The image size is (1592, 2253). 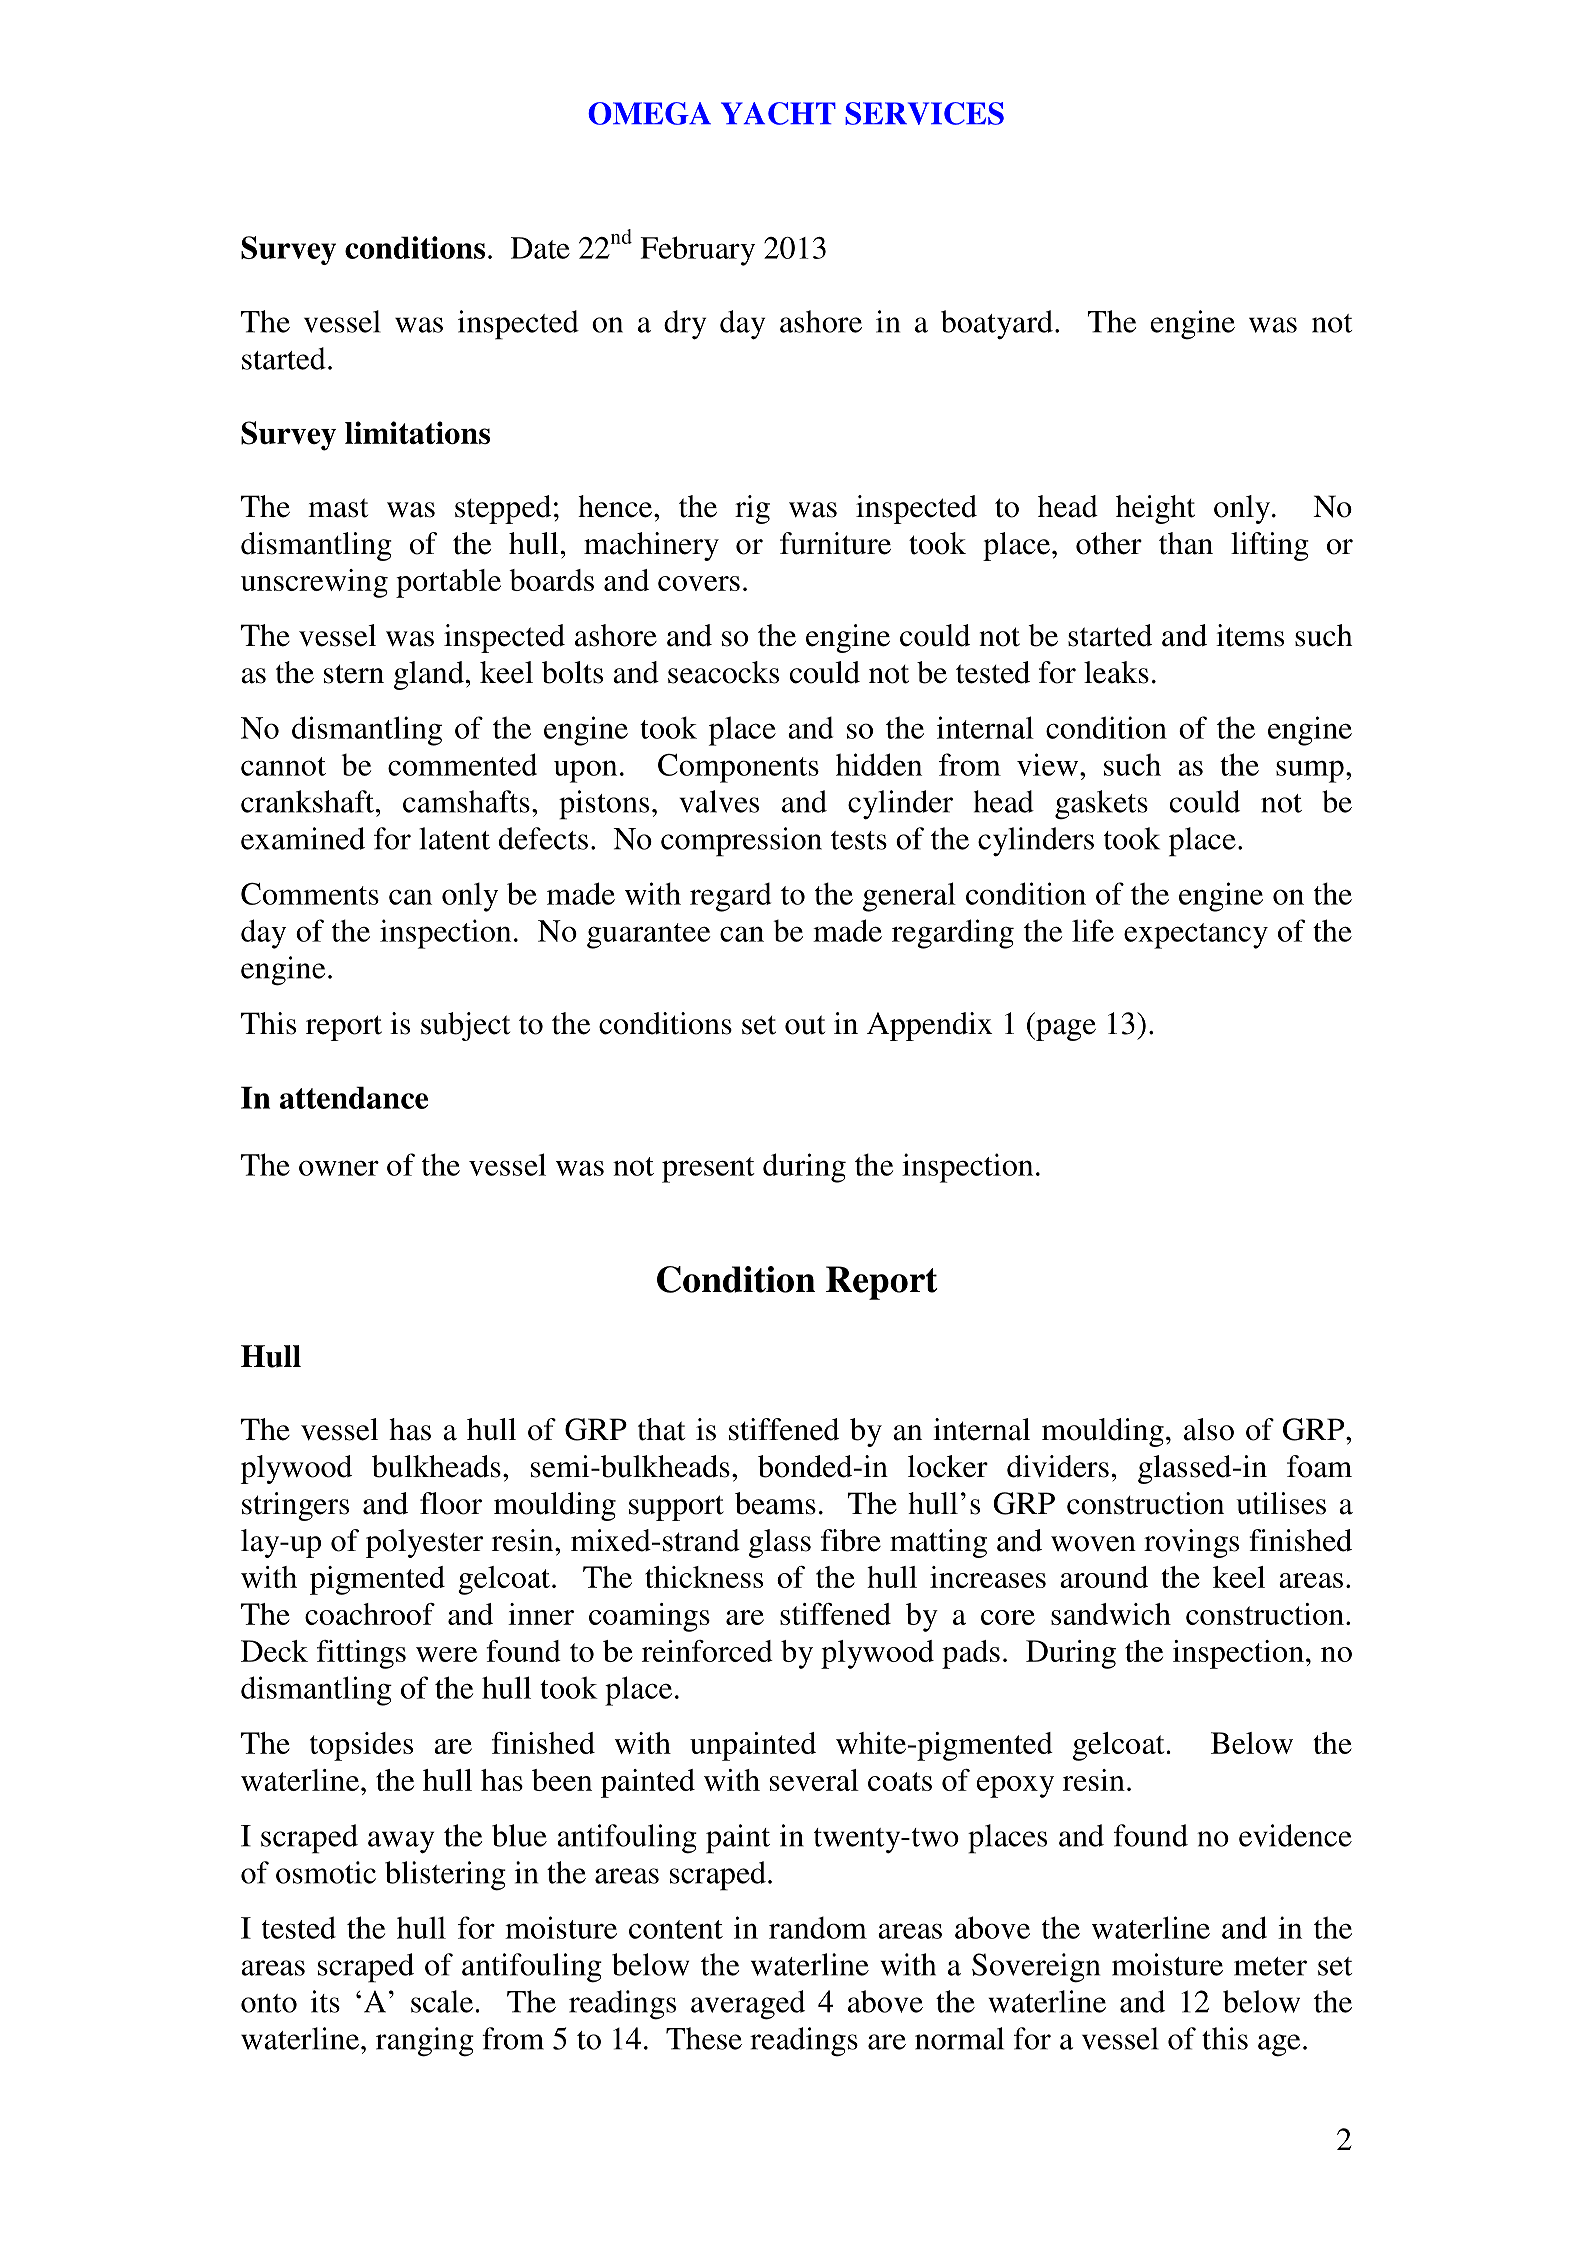 What do you see at coordinates (442, 2001) in the screenshot?
I see `scale` at bounding box center [442, 2001].
